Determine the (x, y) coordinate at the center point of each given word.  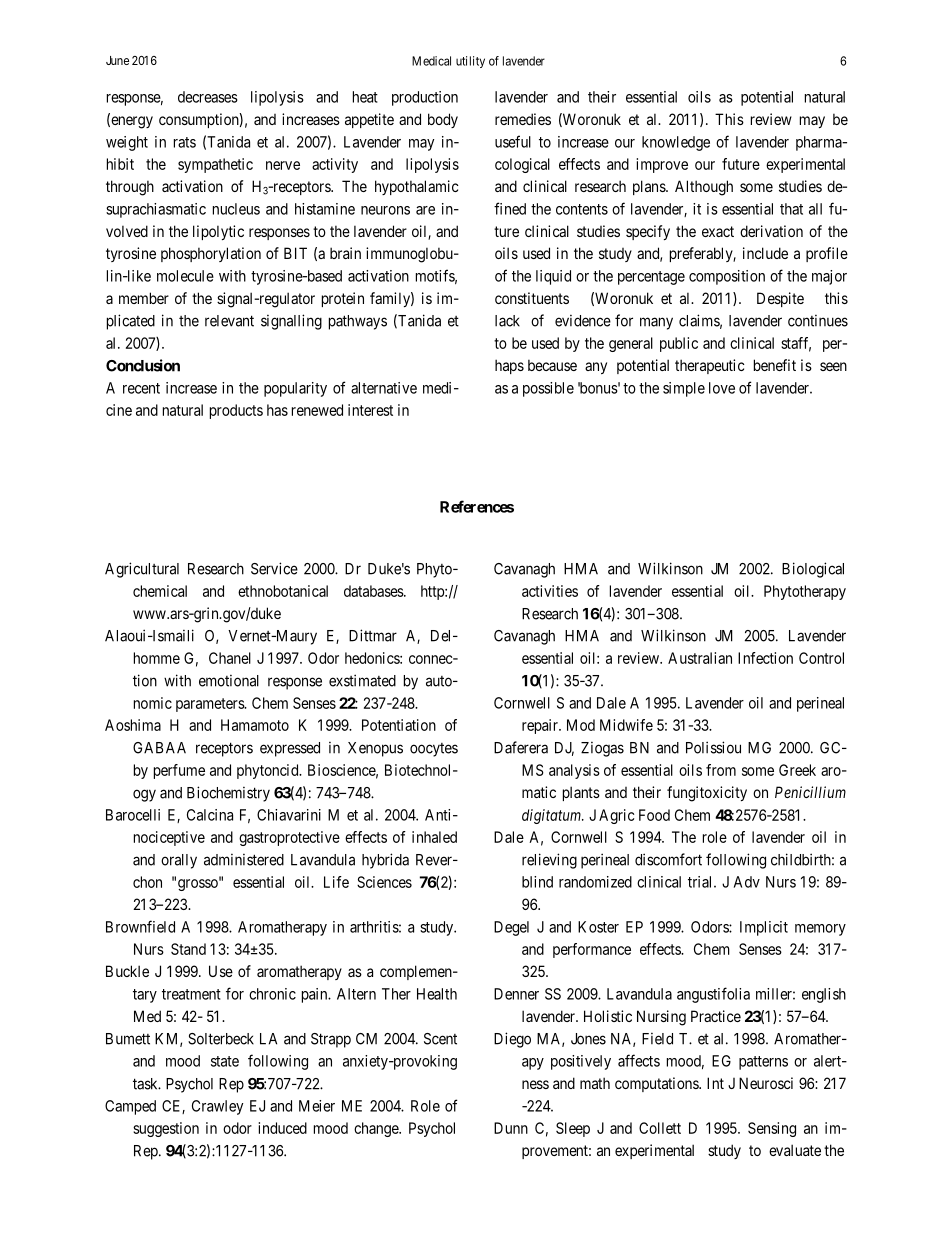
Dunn (511, 1128)
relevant (229, 321)
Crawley (217, 1107)
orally (179, 861)
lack (507, 321)
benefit (775, 365)
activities (550, 591)
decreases (208, 97)
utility (470, 62)
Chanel (230, 658)
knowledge (676, 143)
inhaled (434, 837)
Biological (813, 570)
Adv (747, 882)
